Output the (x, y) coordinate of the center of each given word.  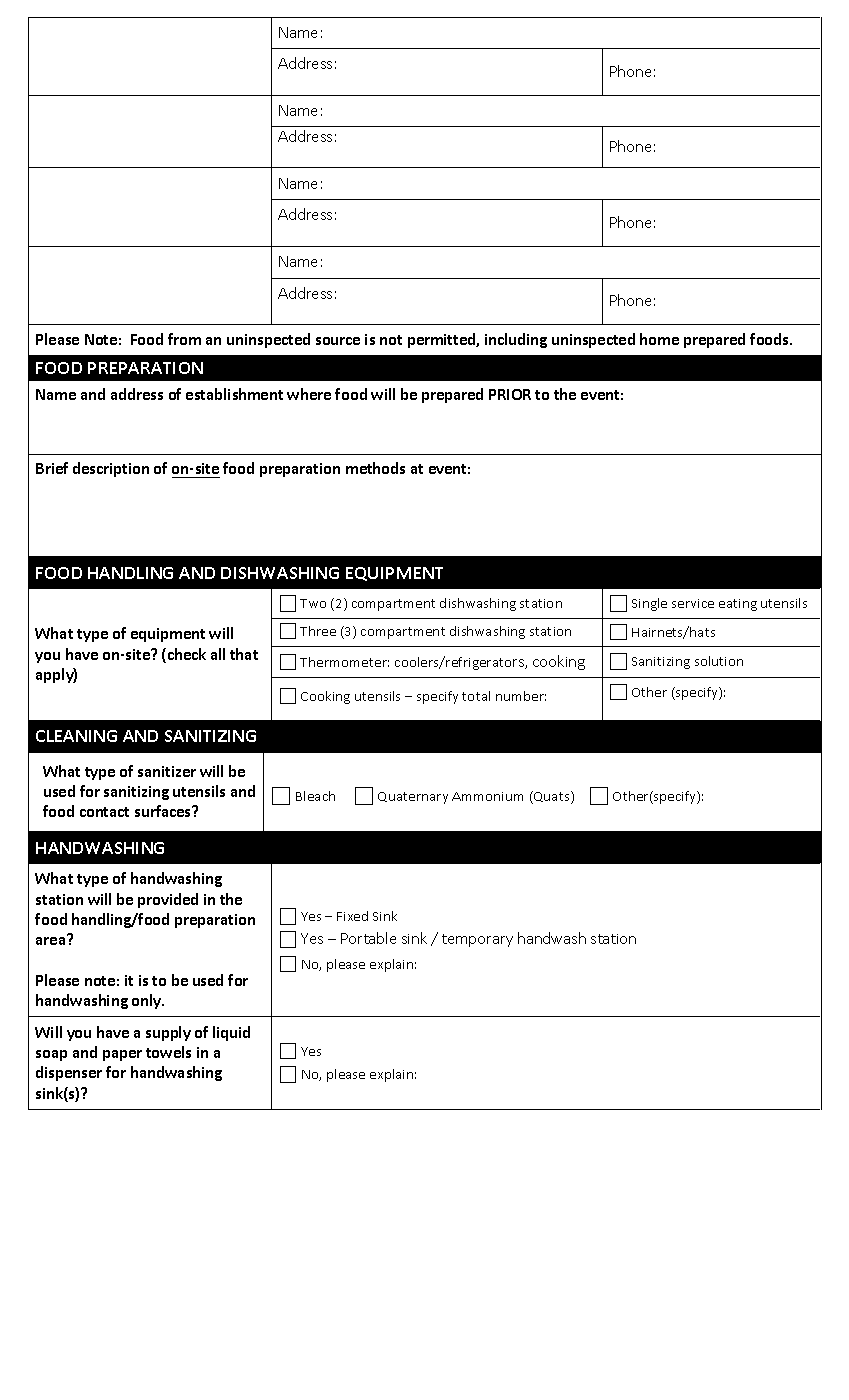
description (111, 469)
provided (168, 900)
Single (649, 604)
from (184, 339)
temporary (477, 940)
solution (719, 661)
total (476, 696)
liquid (231, 1033)
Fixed (352, 916)
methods (375, 468)
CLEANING (76, 736)
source (338, 341)
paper (122, 1055)
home (659, 339)
